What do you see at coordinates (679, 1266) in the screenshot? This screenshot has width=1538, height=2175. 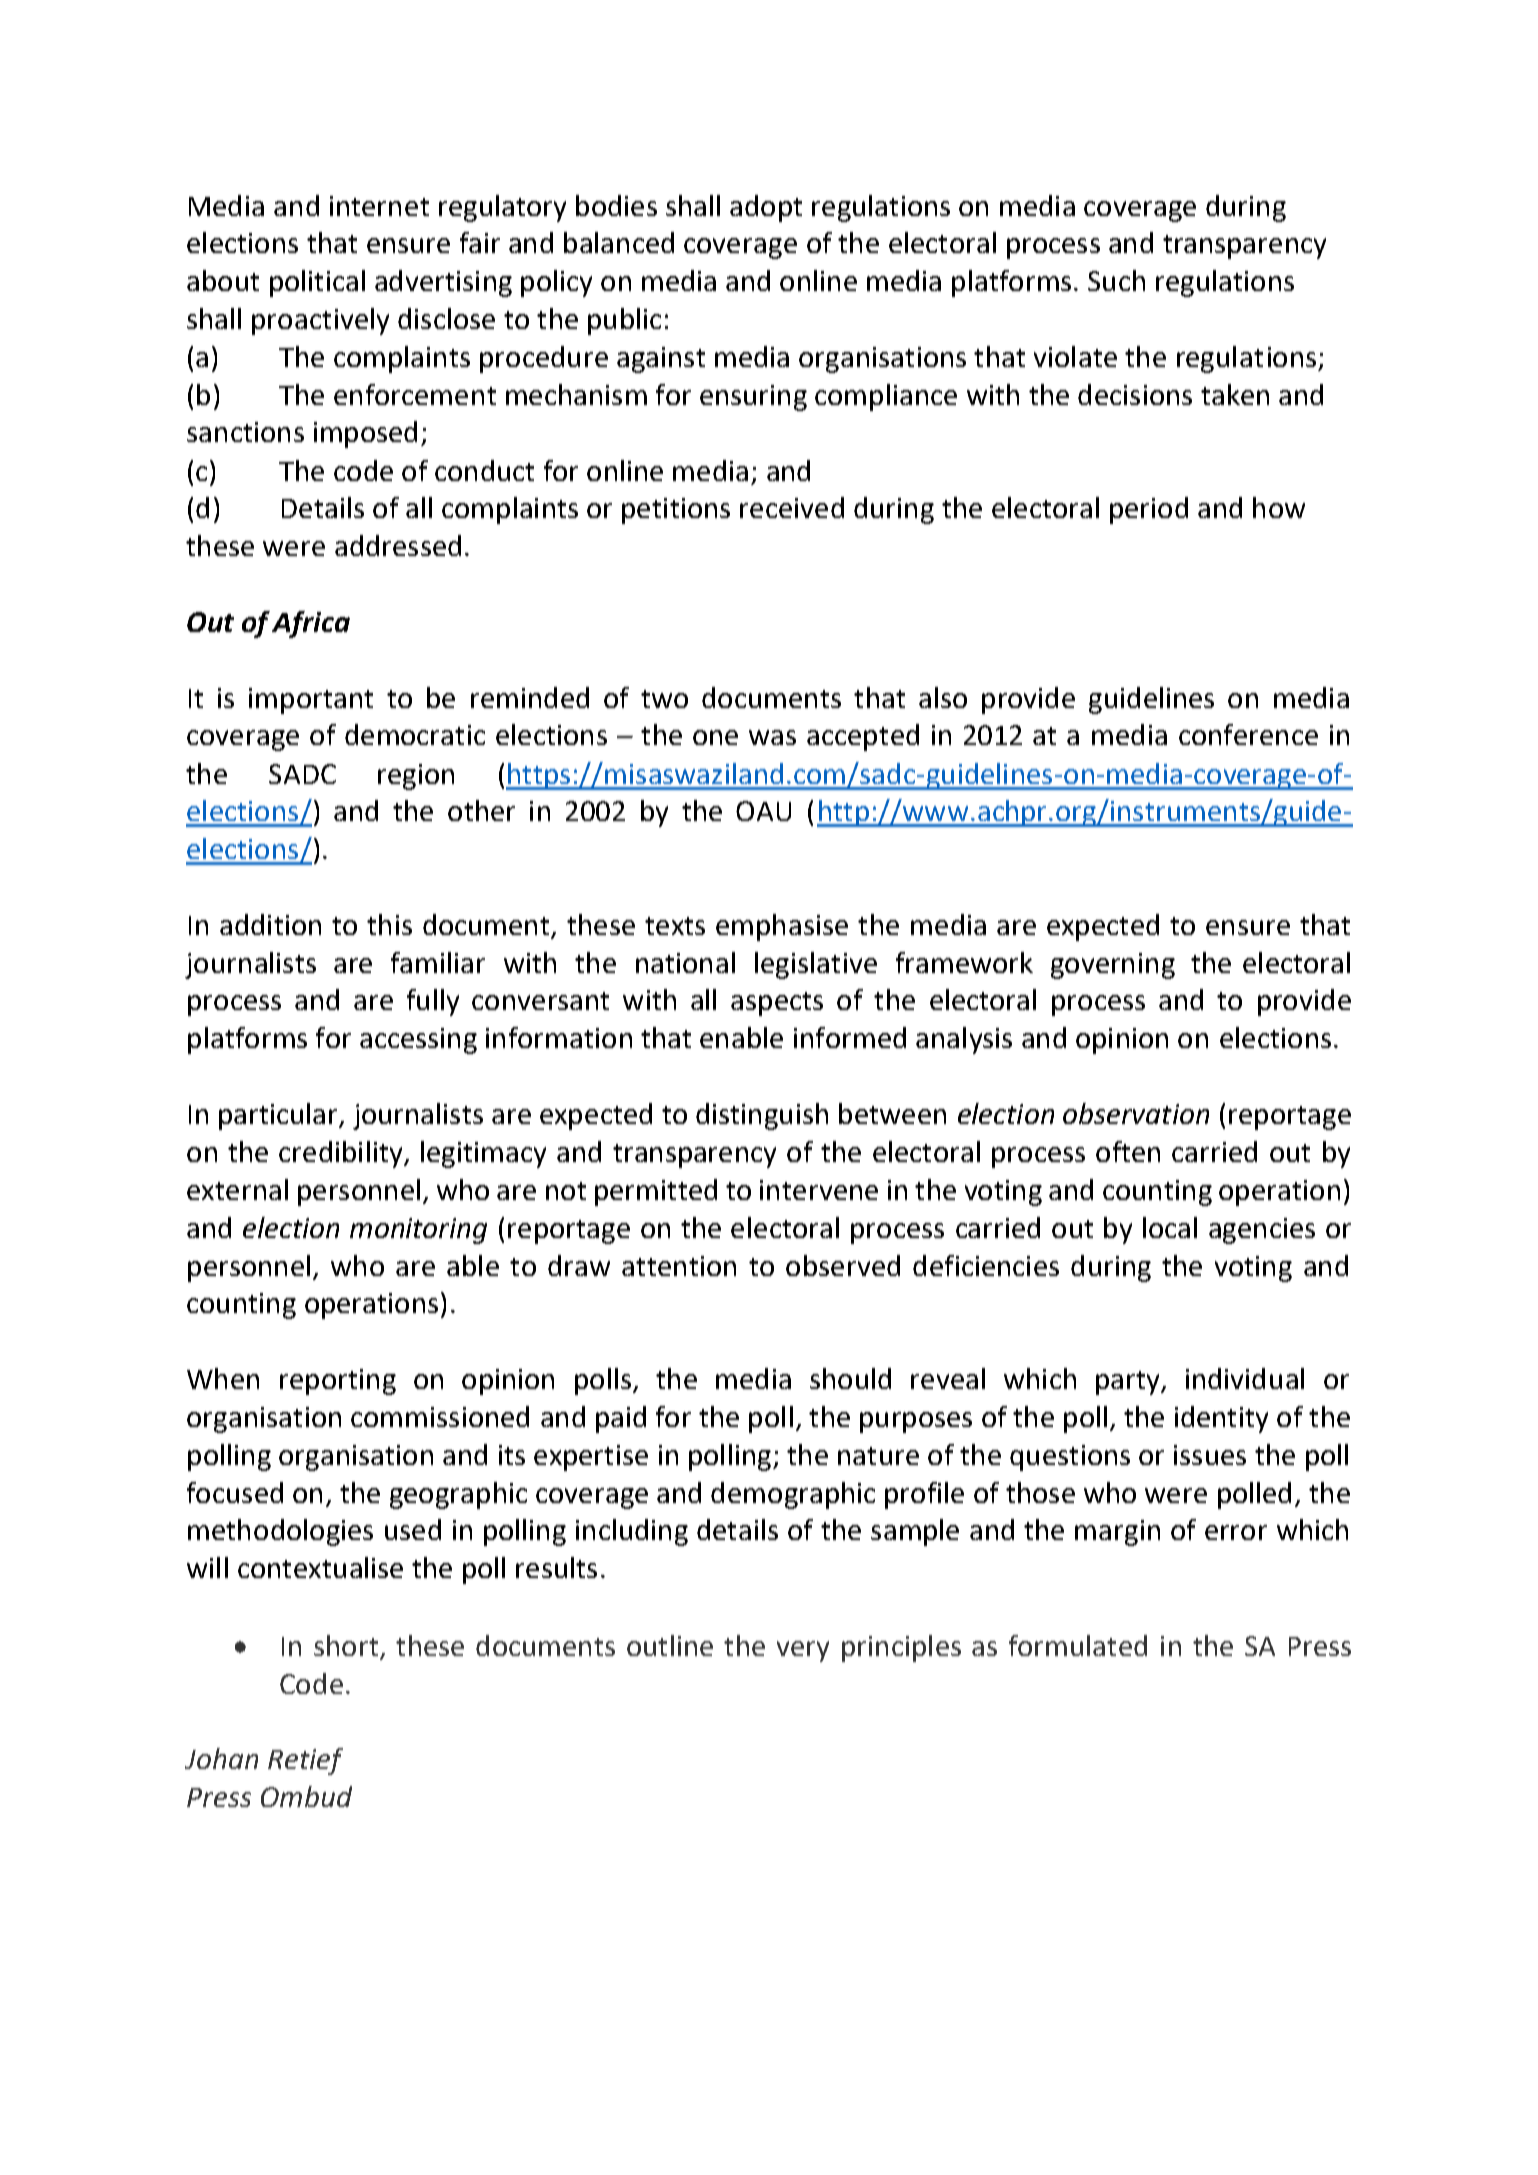 I see `attention` at bounding box center [679, 1266].
